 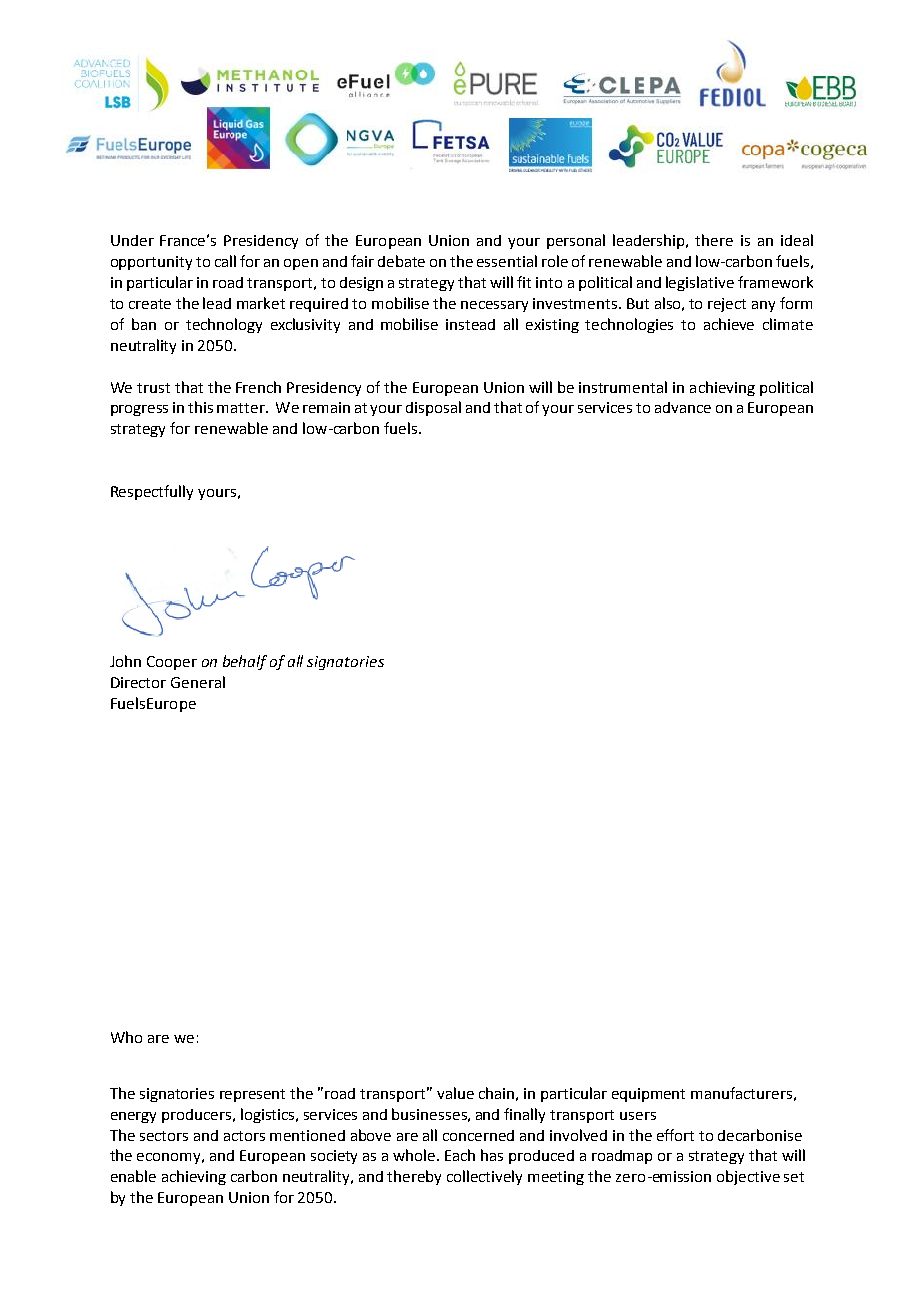 What do you see at coordinates (152, 492) in the screenshot?
I see `Respectfully` at bounding box center [152, 492].
